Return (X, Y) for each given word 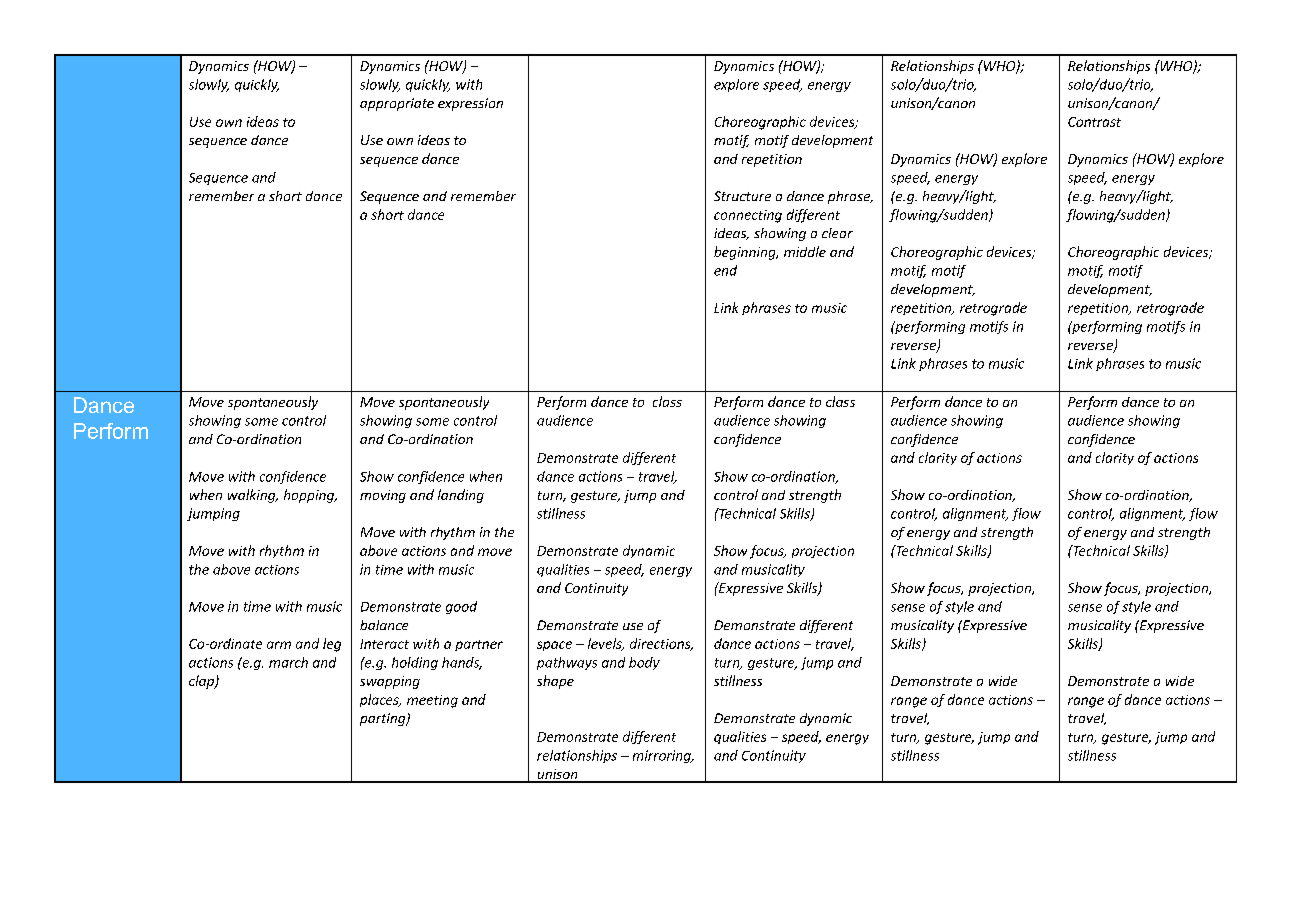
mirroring (663, 756)
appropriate (397, 104)
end (725, 270)
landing (461, 496)
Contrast (1094, 122)
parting (384, 719)
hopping (310, 496)
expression (470, 104)
